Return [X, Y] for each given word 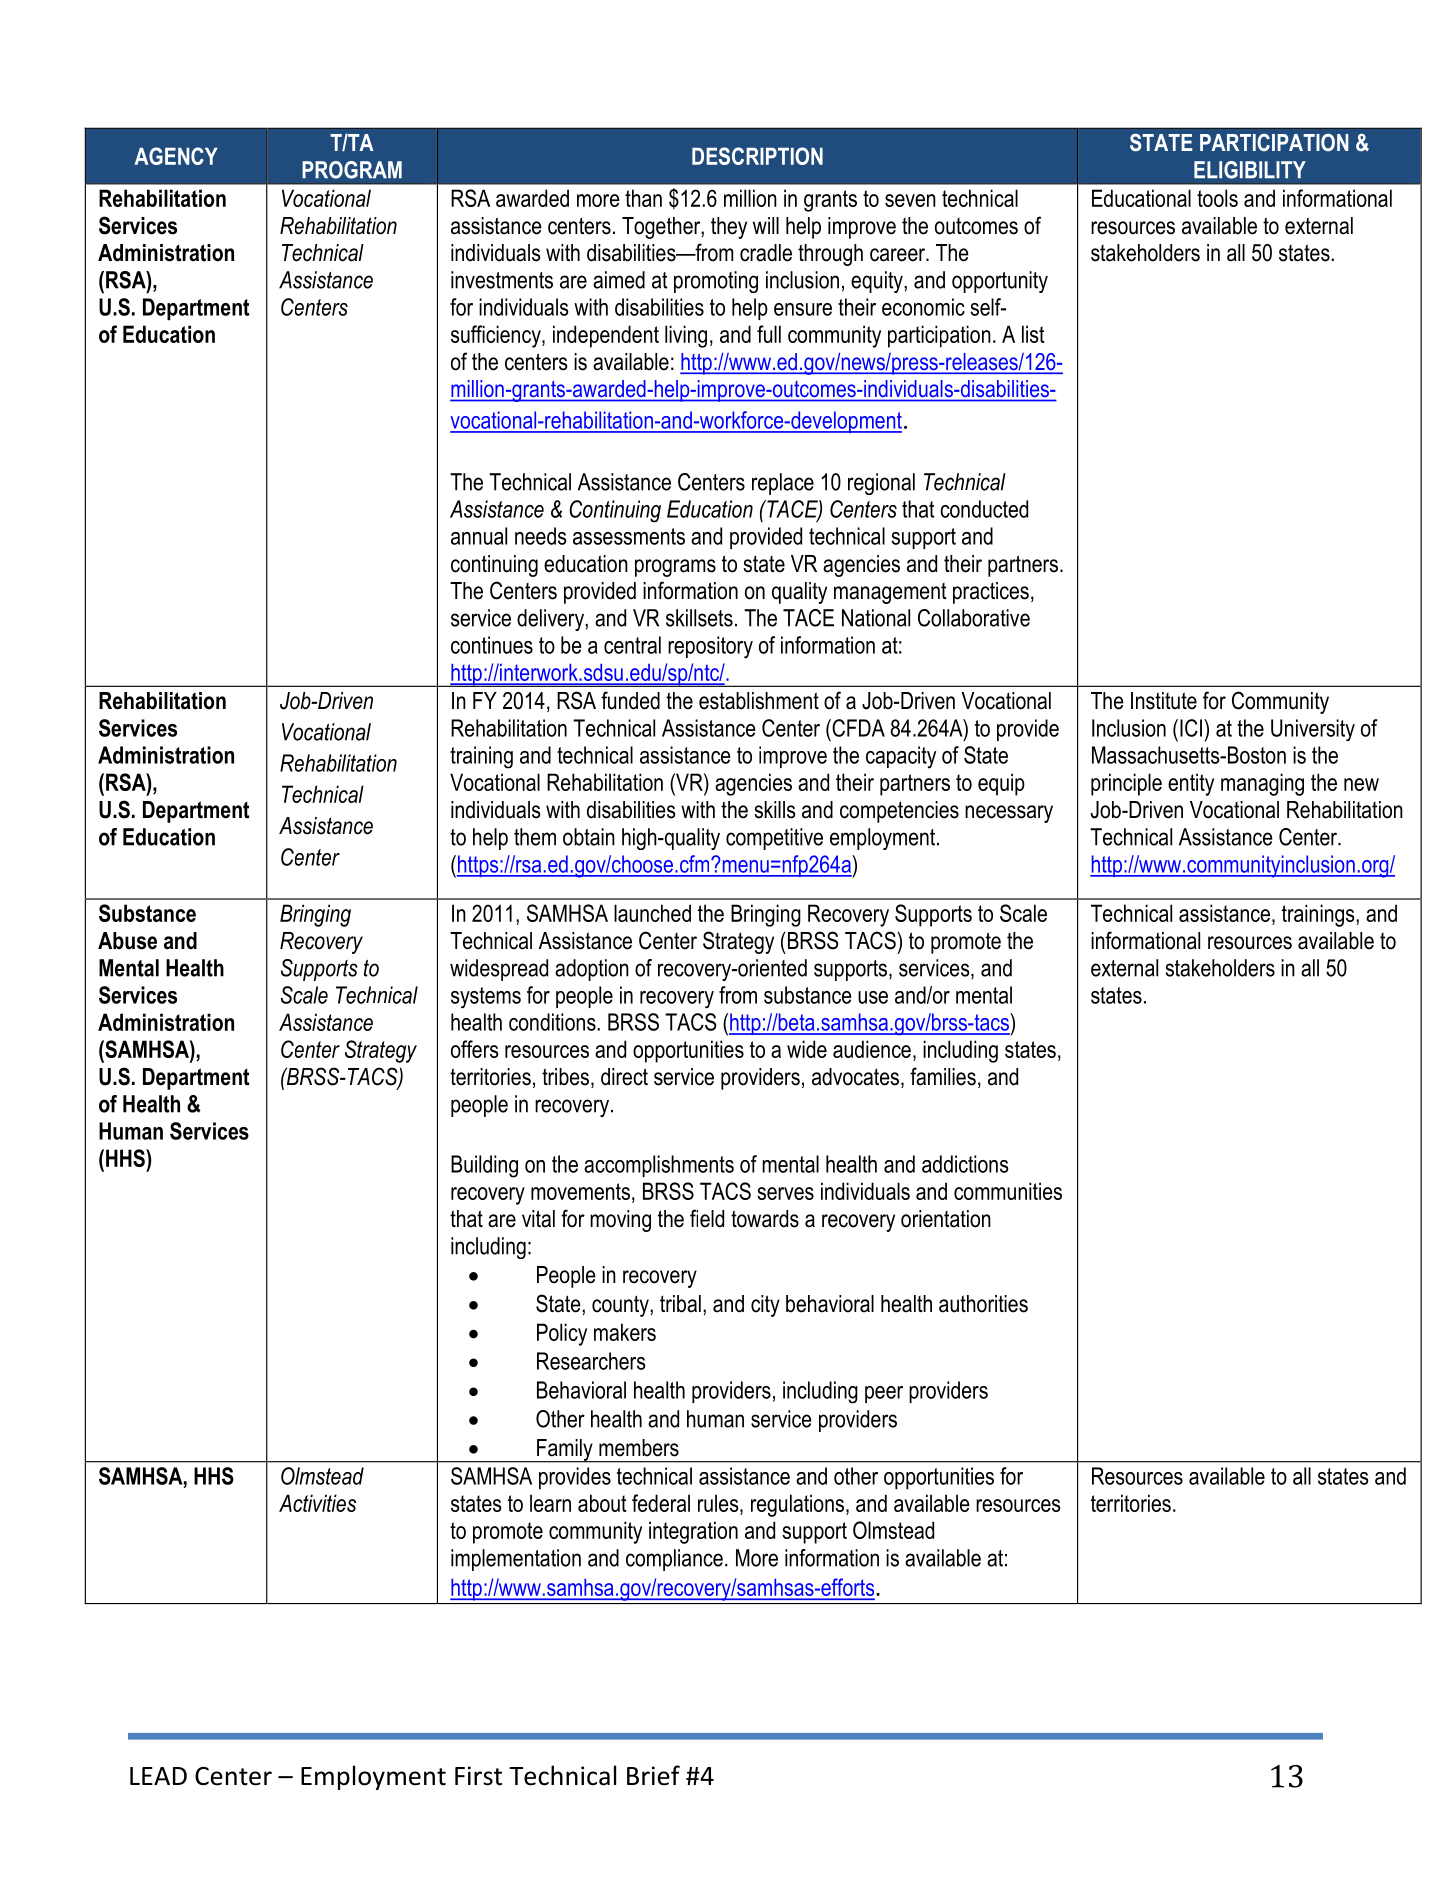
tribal [680, 1304]
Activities [317, 1503]
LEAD [158, 1776]
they [729, 228]
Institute [1164, 701]
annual [479, 536]
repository [710, 647]
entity [1191, 784]
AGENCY [176, 156]
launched [652, 913]
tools [1217, 198]
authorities [983, 1304]
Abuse [127, 941]
